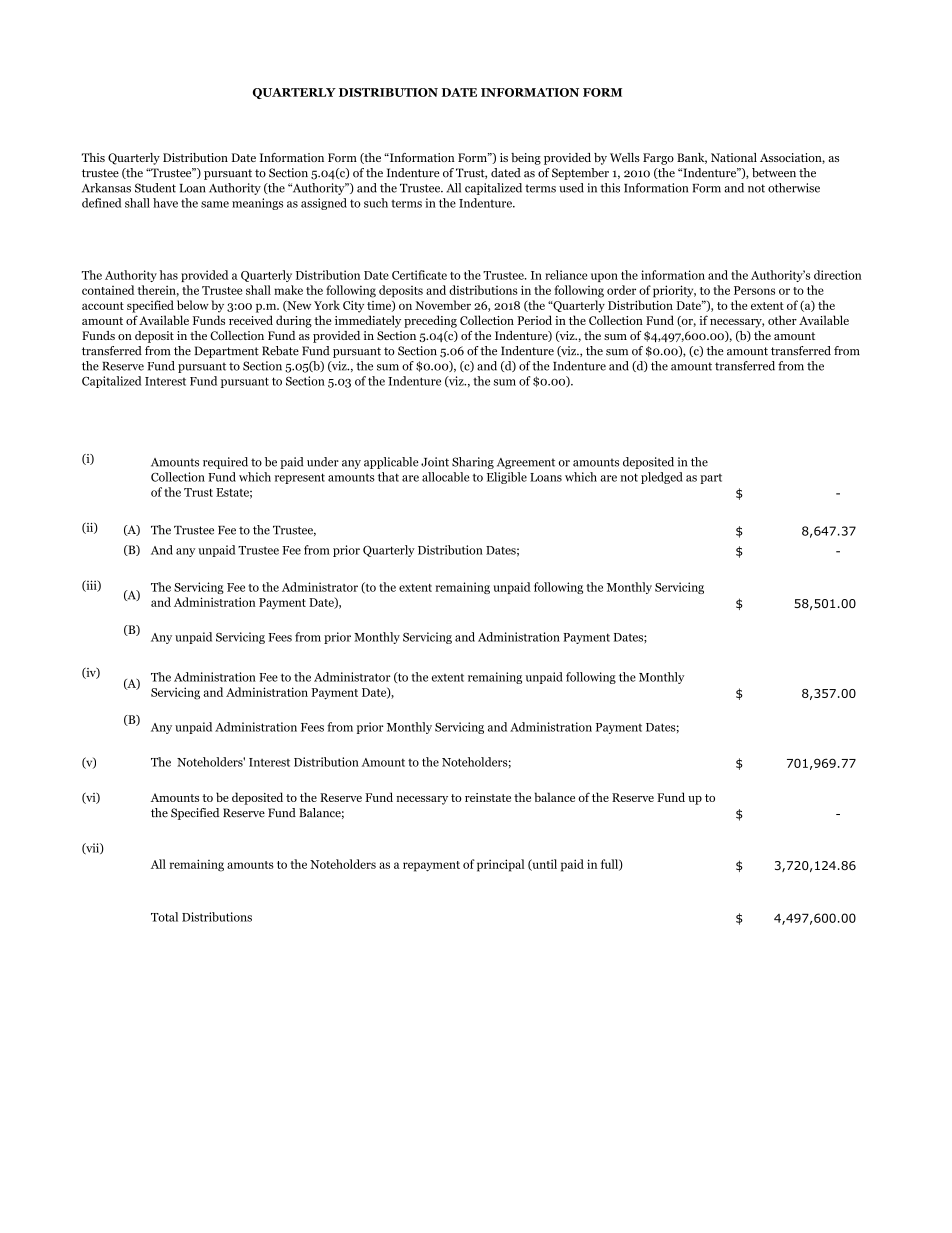 This document has width=952, height=1233. Describe the element at coordinates (507, 478) in the document. I see `Eligible` at that location.
